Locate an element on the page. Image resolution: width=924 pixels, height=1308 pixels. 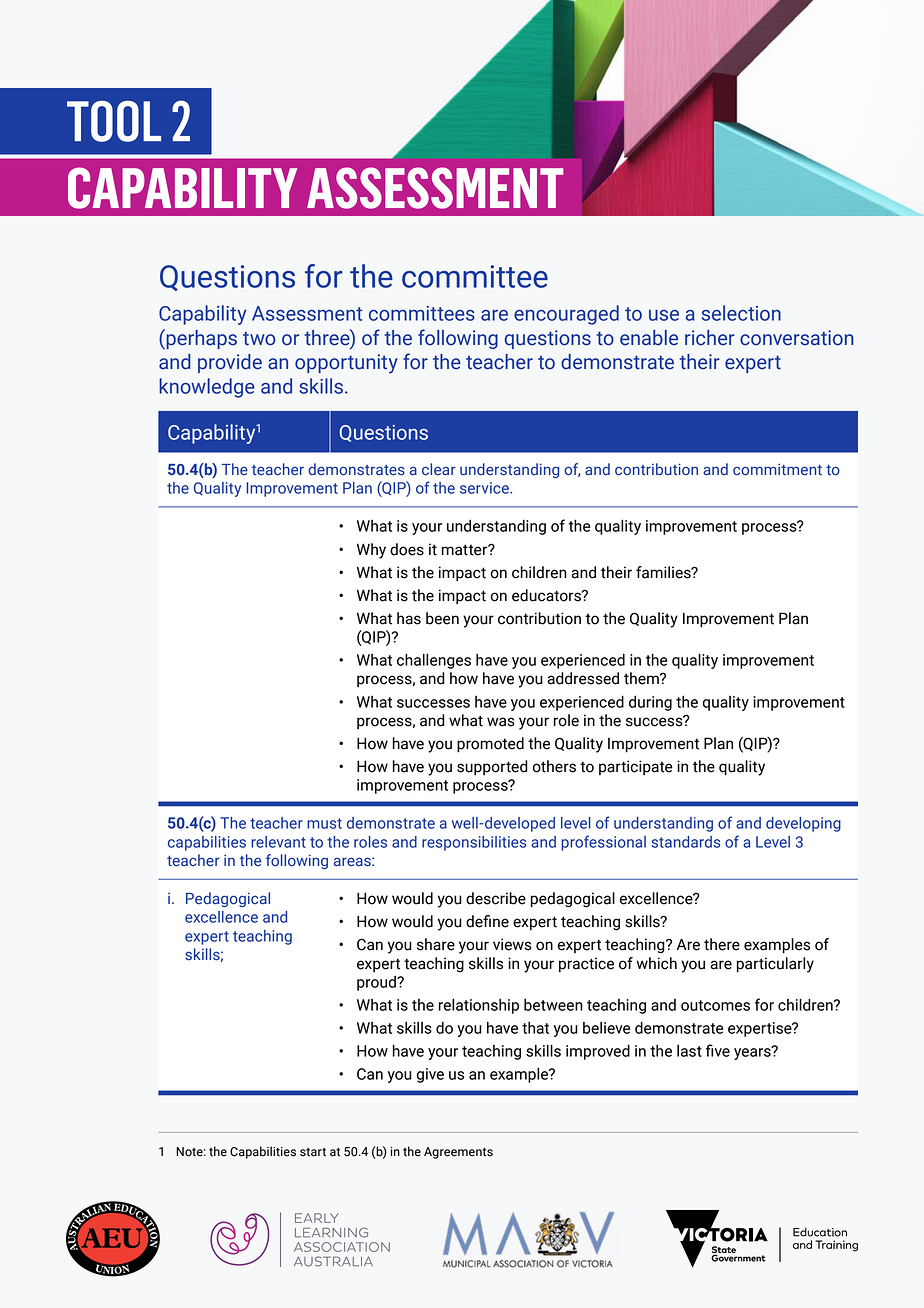
knowledge is located at coordinates (207, 388).
